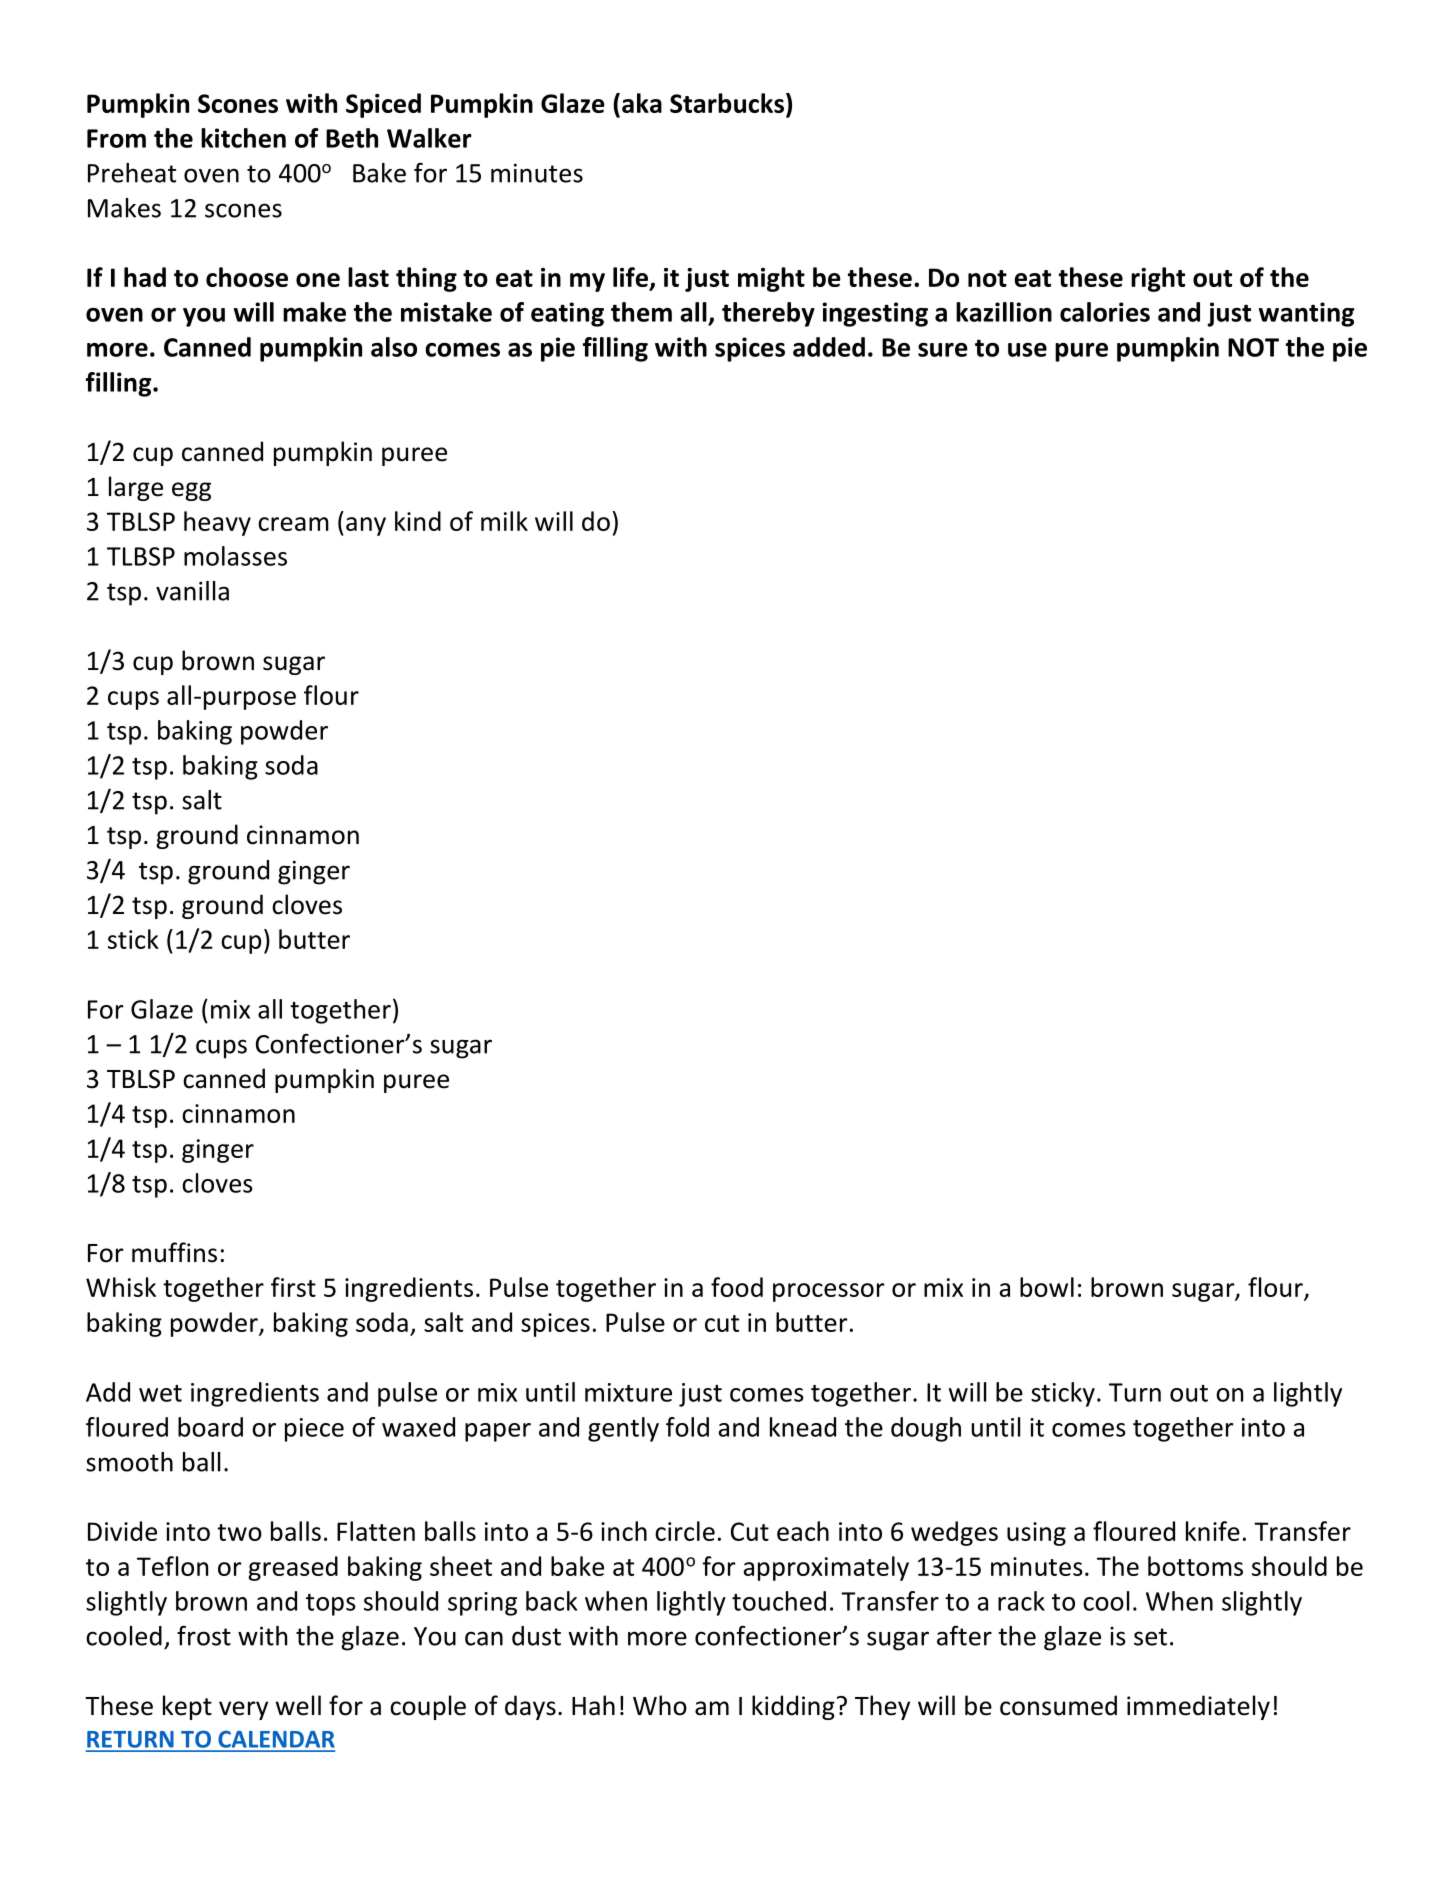 This screenshot has height=1883, width=1455. What do you see at coordinates (204, 1635) in the screenshot?
I see `frost` at bounding box center [204, 1635].
